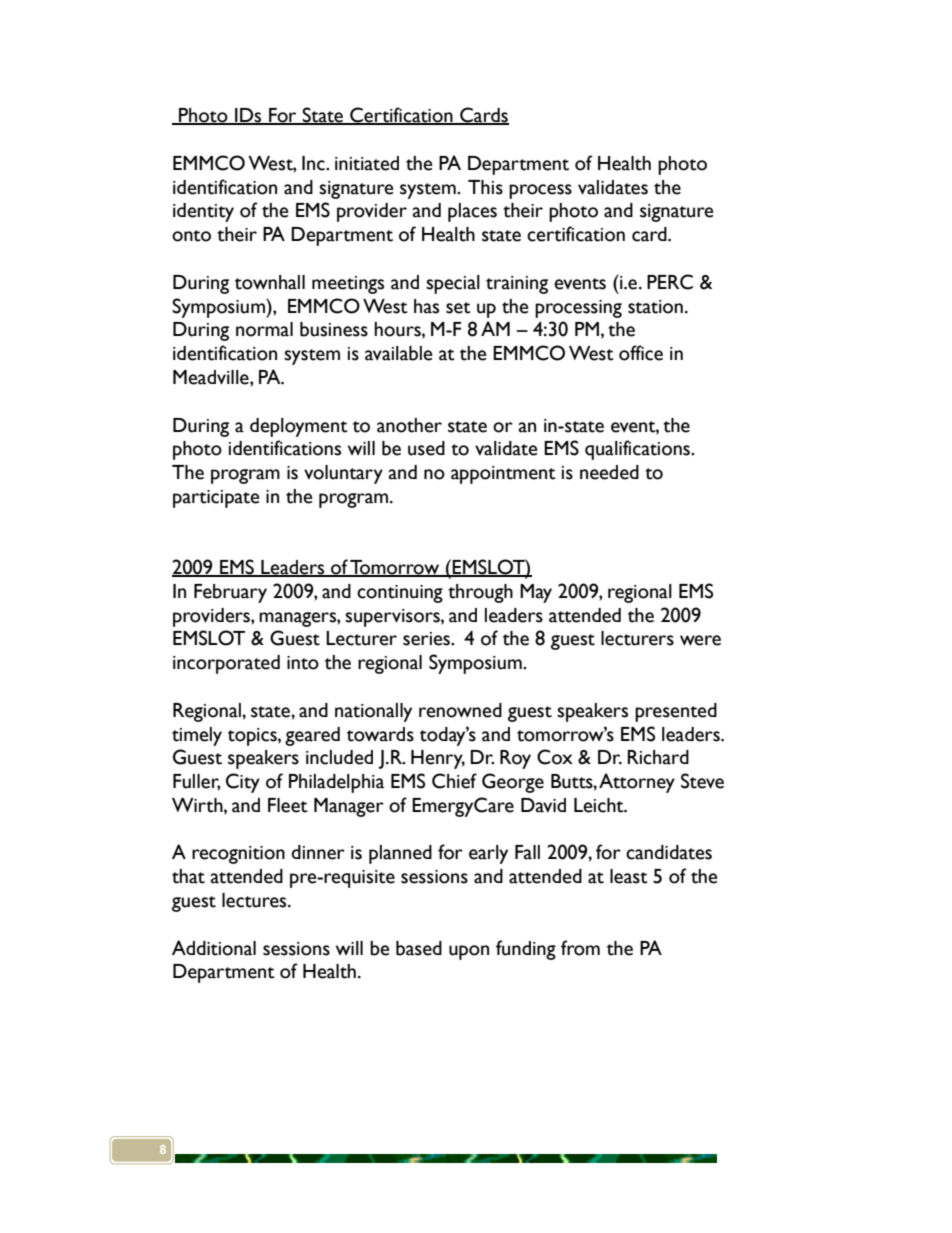  I want to click on identity, so click(203, 212).
